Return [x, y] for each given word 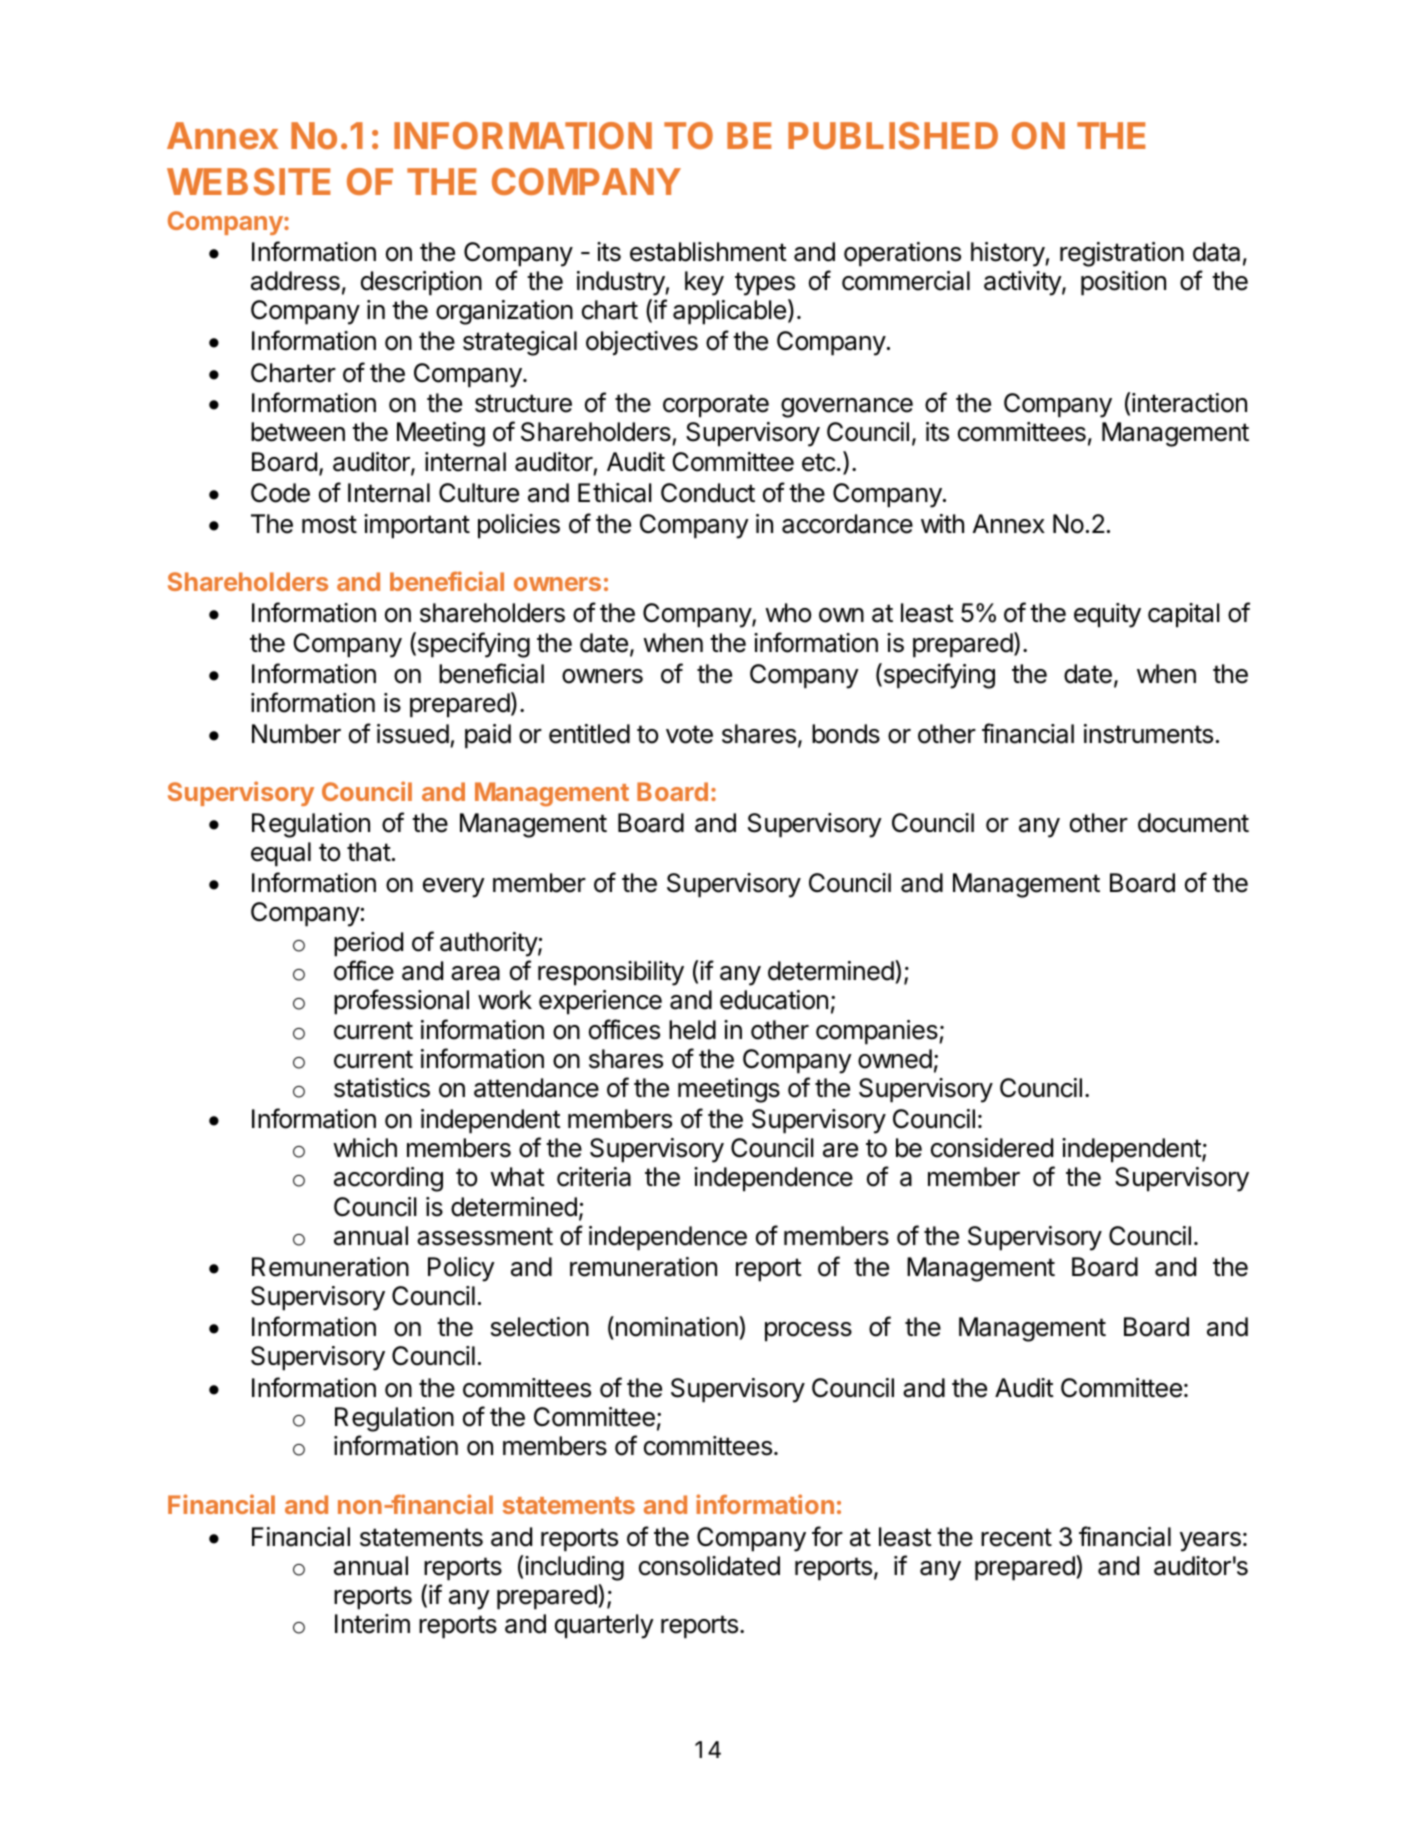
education [774, 1000]
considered [992, 1148]
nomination [676, 1328]
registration [1122, 254]
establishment [708, 252]
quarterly [604, 1626]
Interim [372, 1624]
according [388, 1179]
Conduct [708, 493]
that [369, 852]
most [329, 524]
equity [1107, 615]
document [1193, 823]
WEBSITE [249, 181]
